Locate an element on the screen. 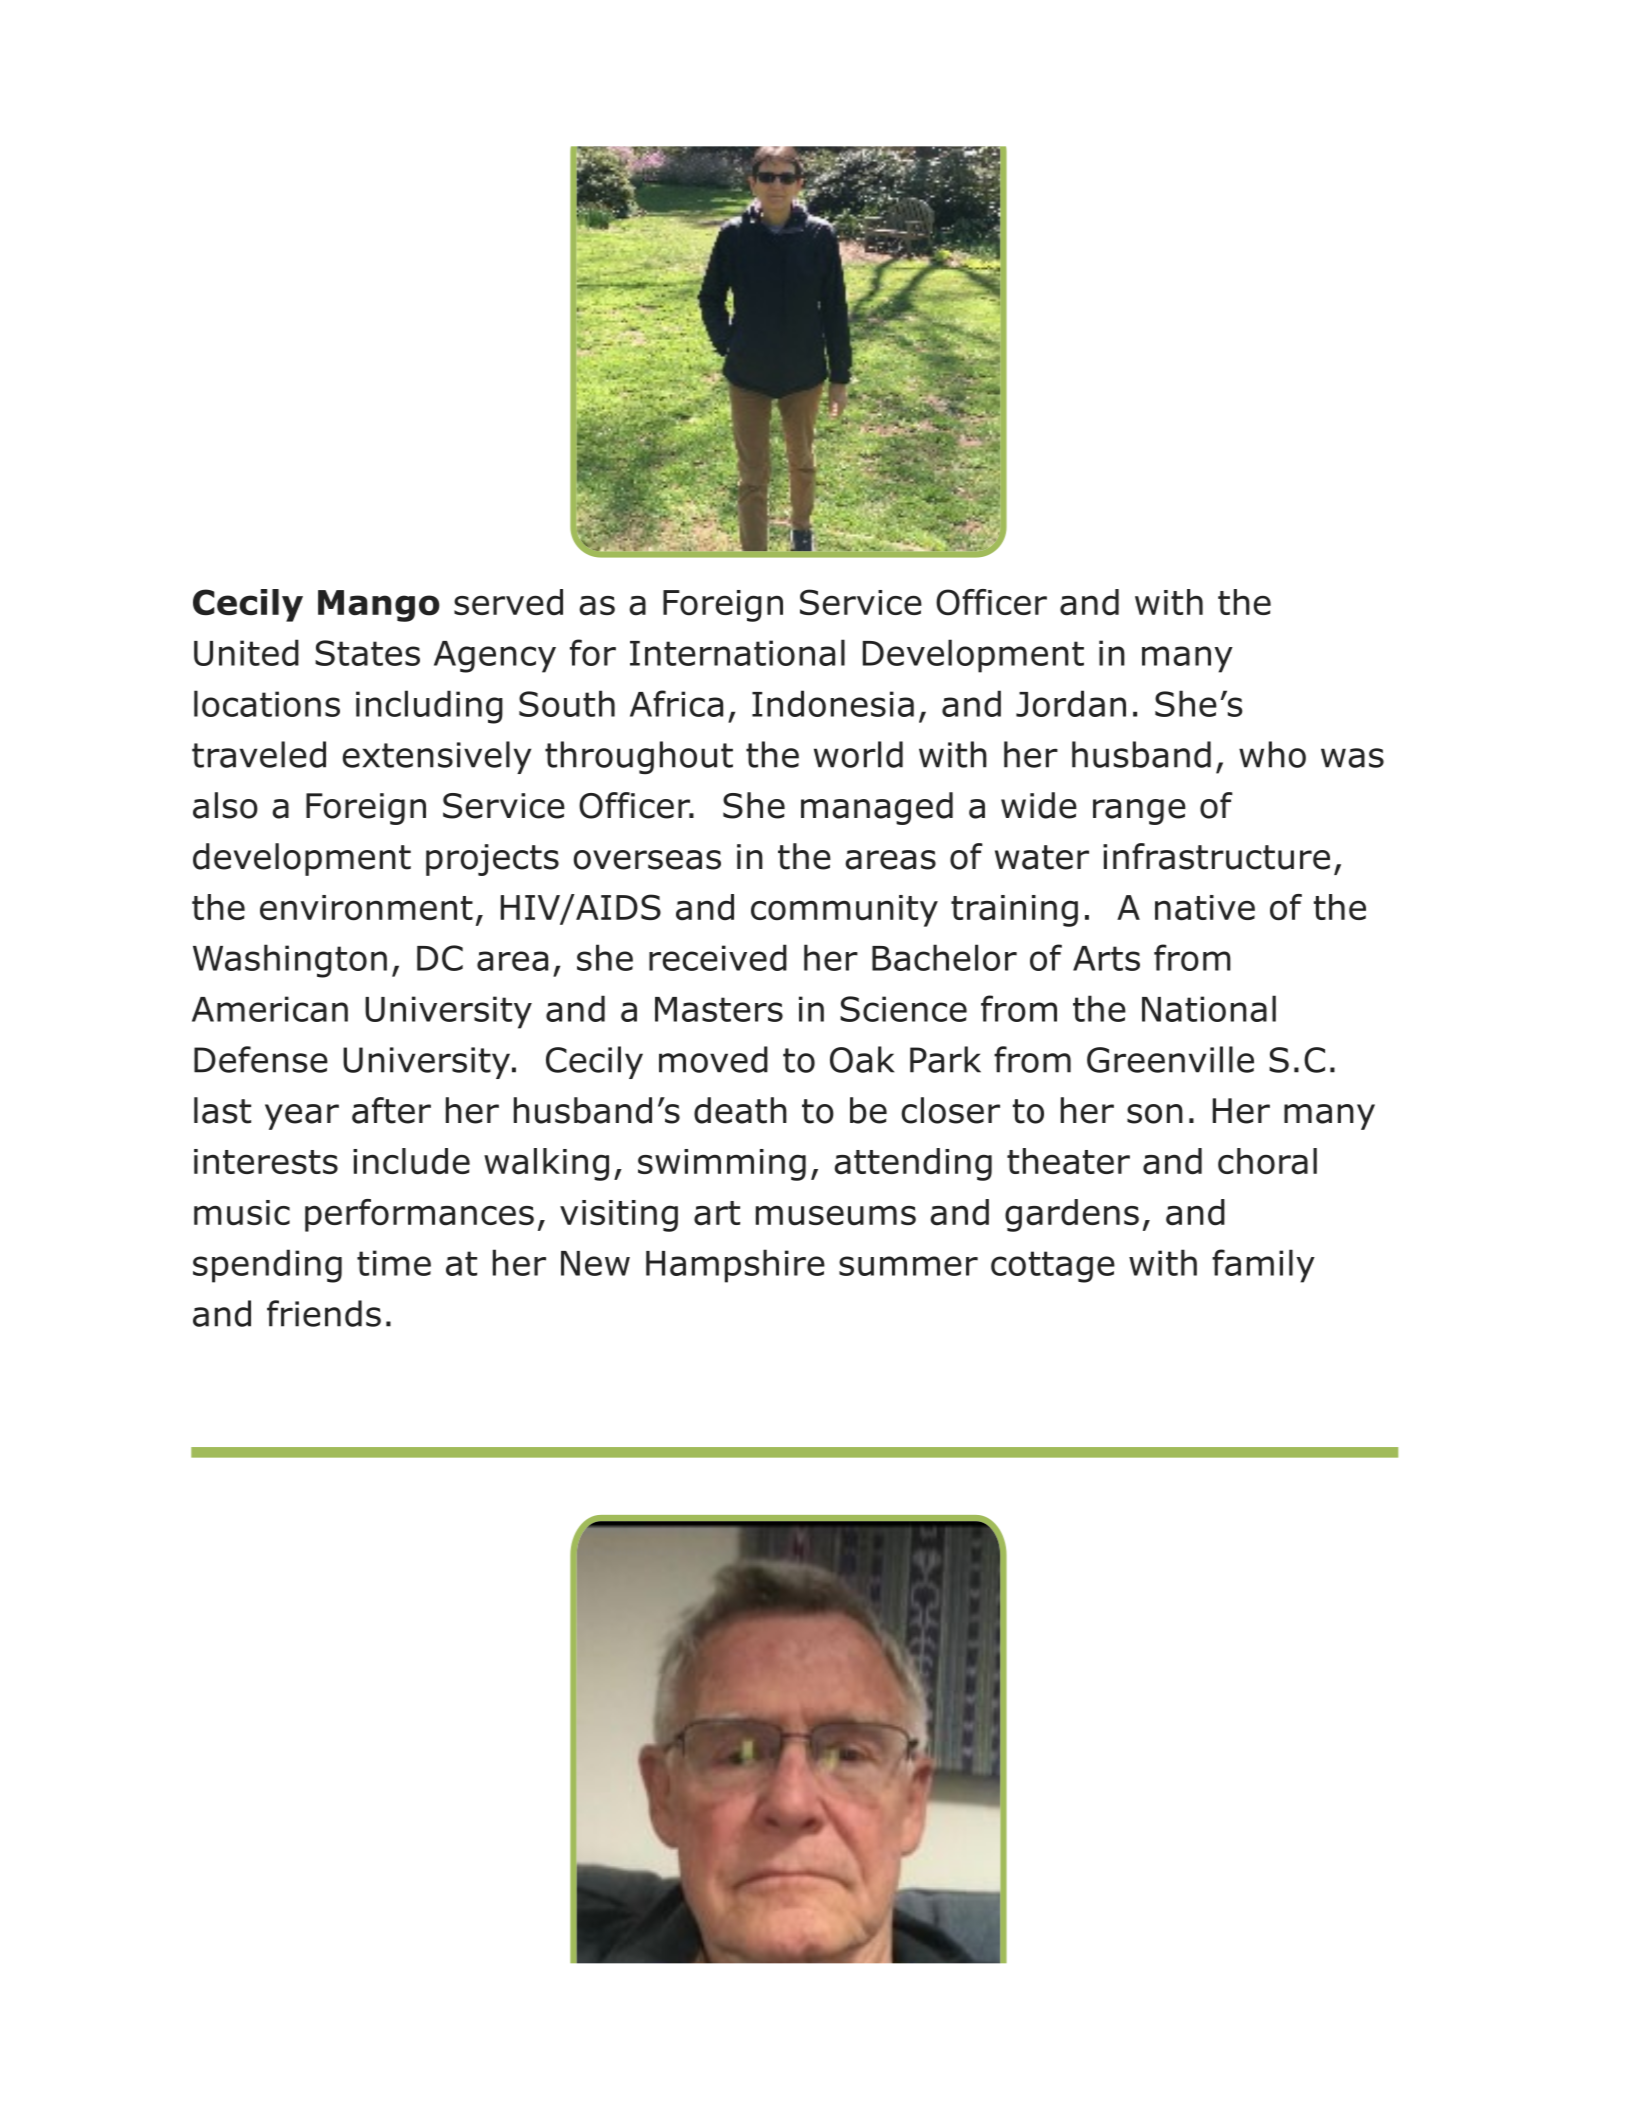  Africa is located at coordinates (676, 703).
